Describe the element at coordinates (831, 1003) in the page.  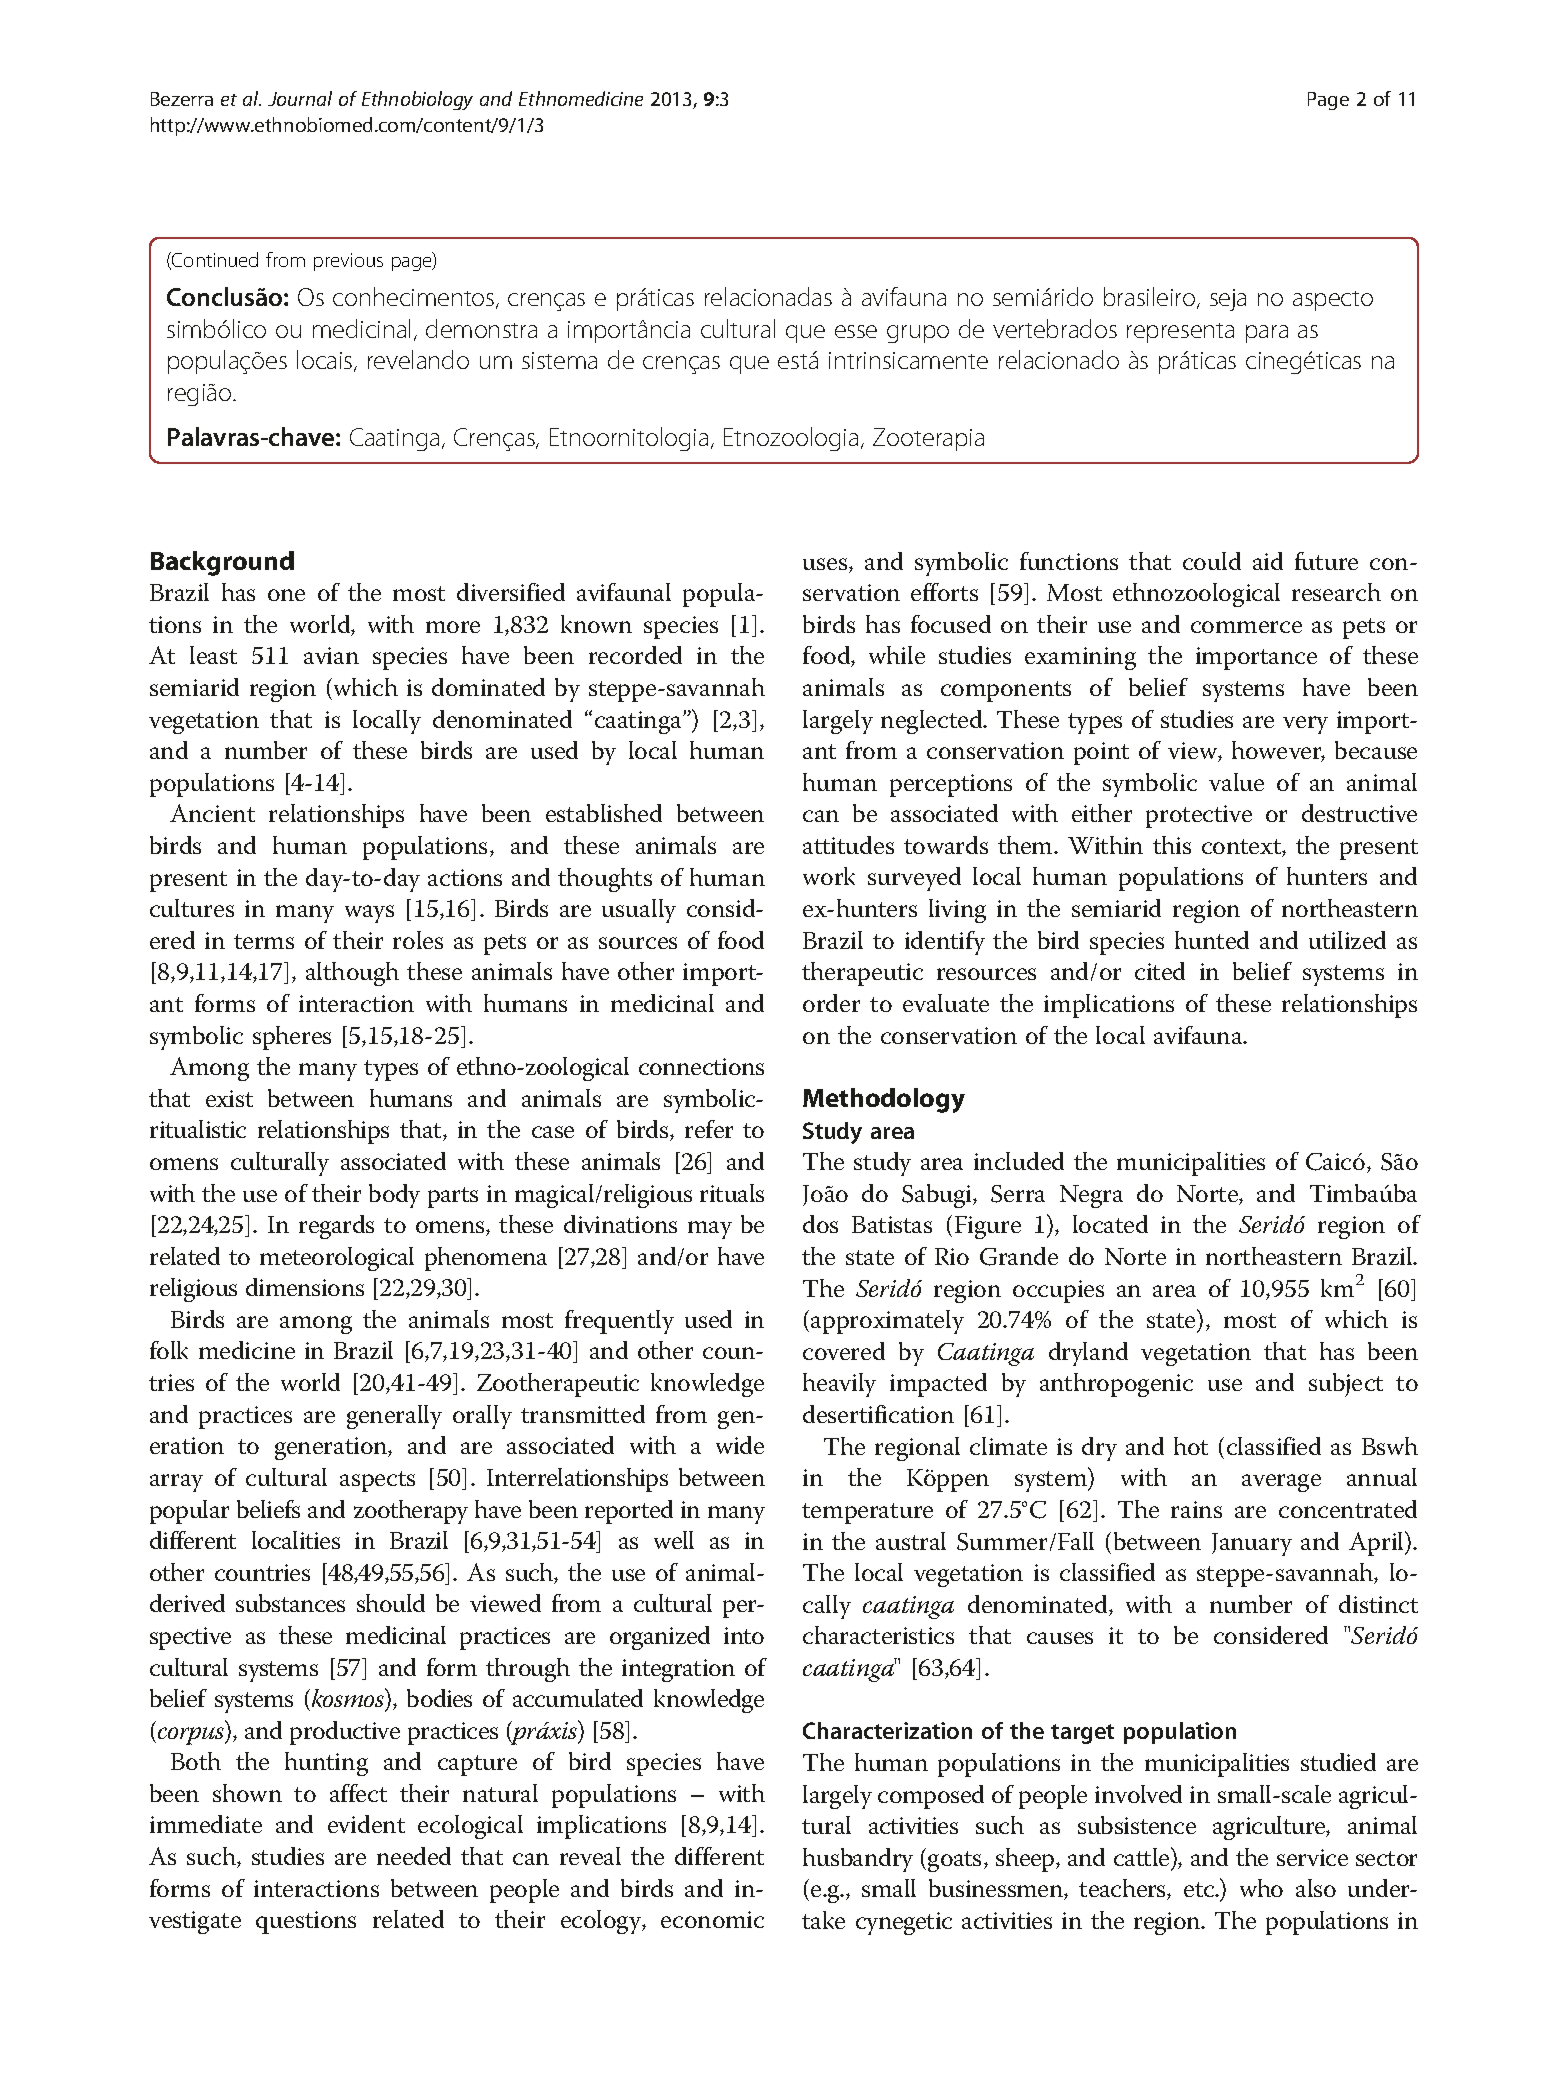
I see `order` at that location.
